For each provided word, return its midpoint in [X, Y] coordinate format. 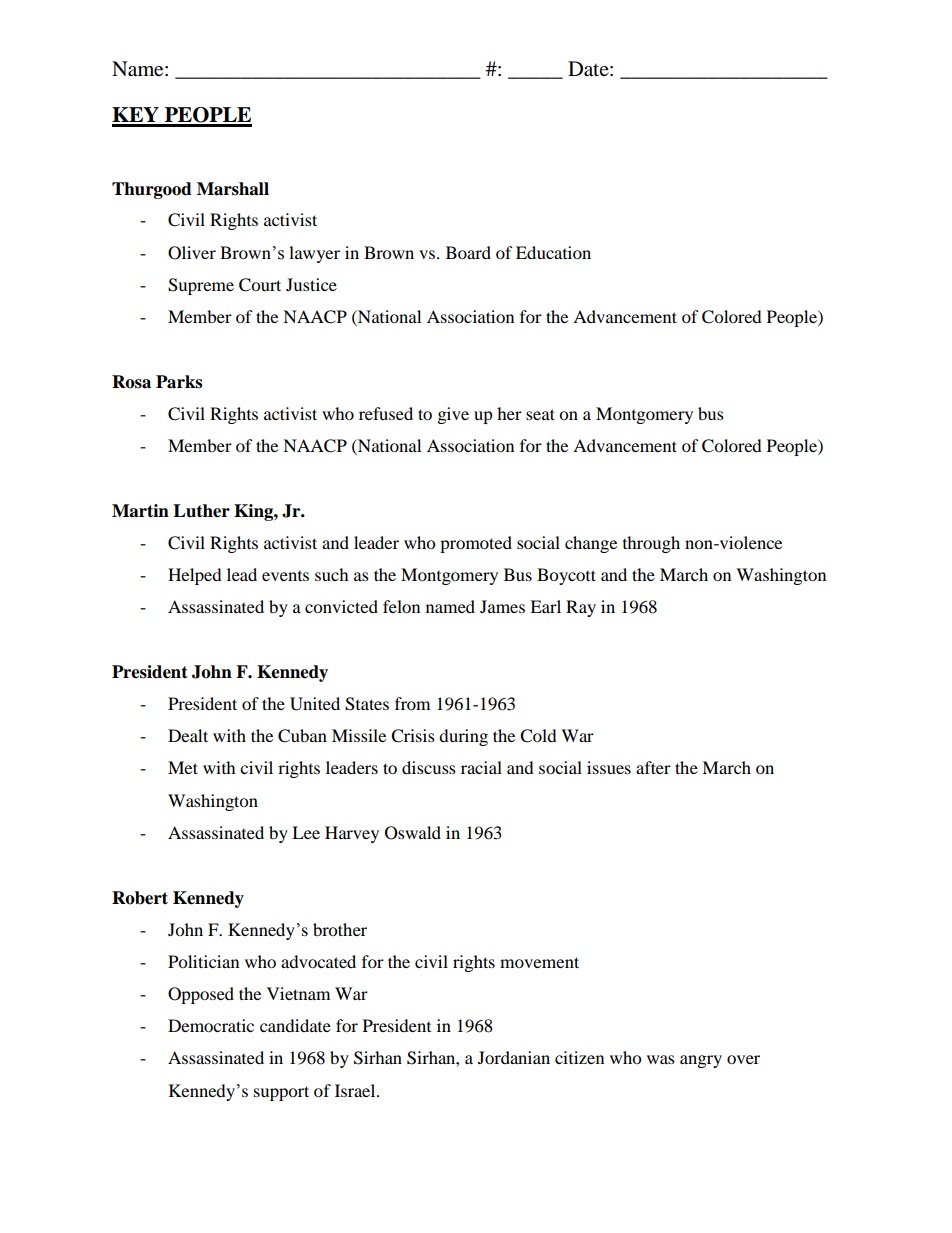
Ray [581, 608]
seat [540, 414]
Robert [140, 898]
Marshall [233, 189]
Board [468, 252]
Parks [179, 382]
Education [553, 252]
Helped [195, 576]
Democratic [211, 1025]
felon [401, 606]
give [453, 415]
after [653, 767]
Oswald [413, 833]
